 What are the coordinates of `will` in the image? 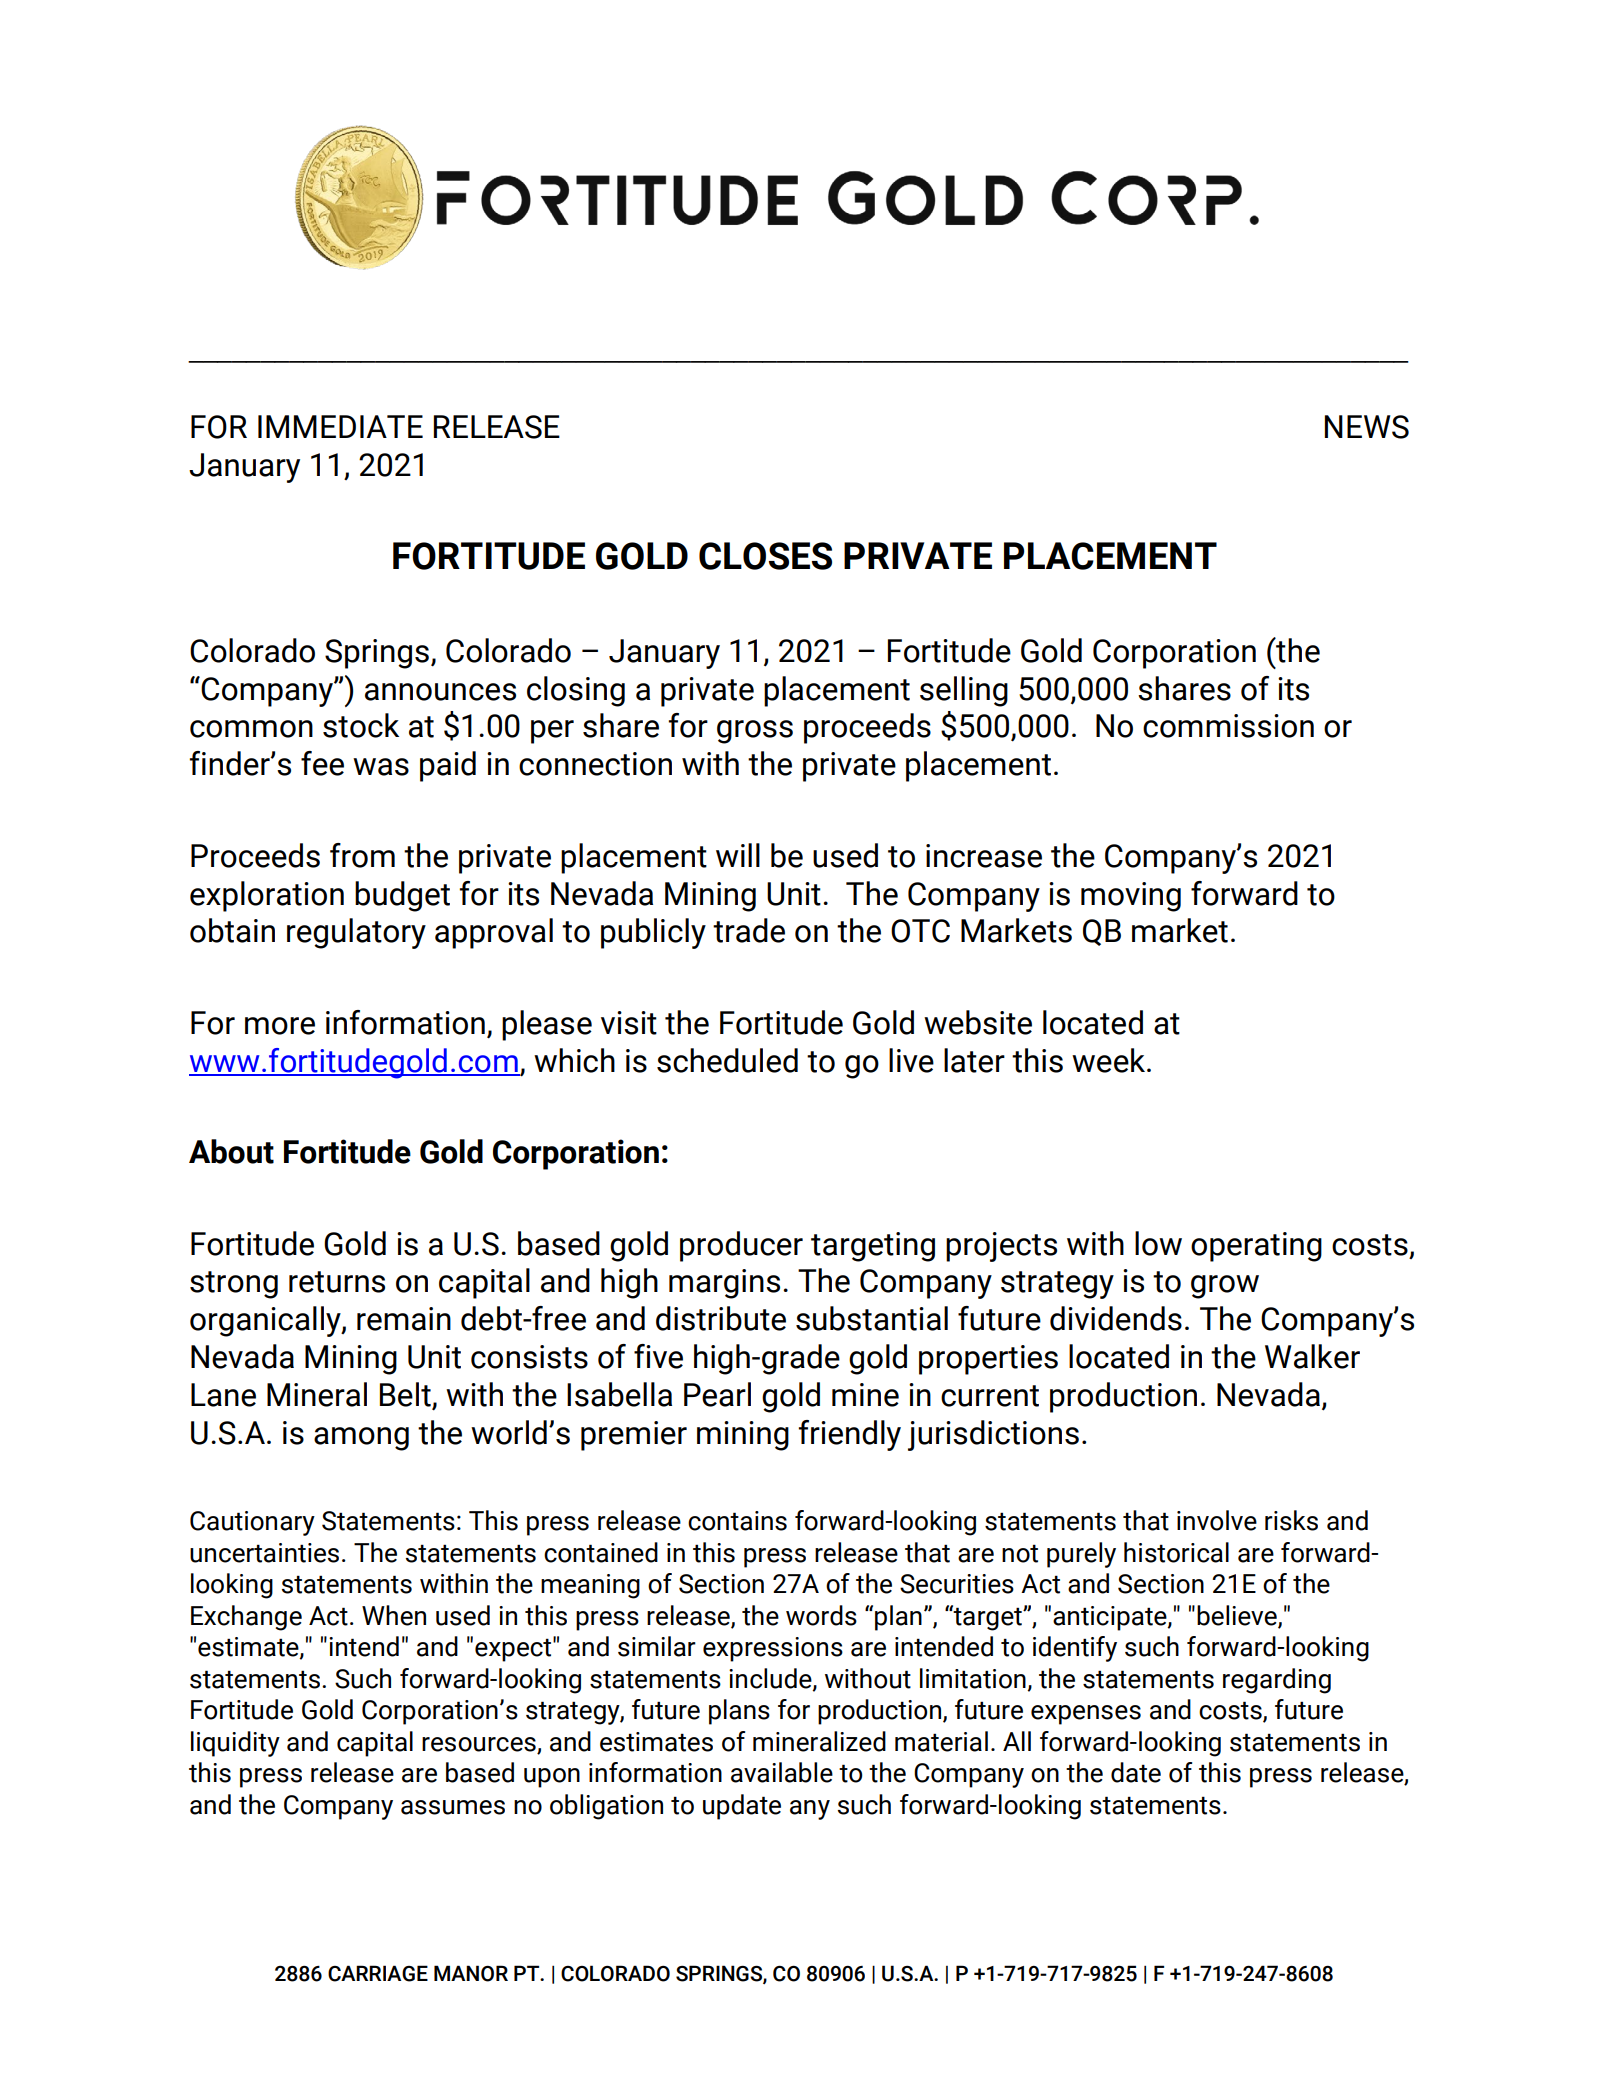 It's located at (738, 855).
